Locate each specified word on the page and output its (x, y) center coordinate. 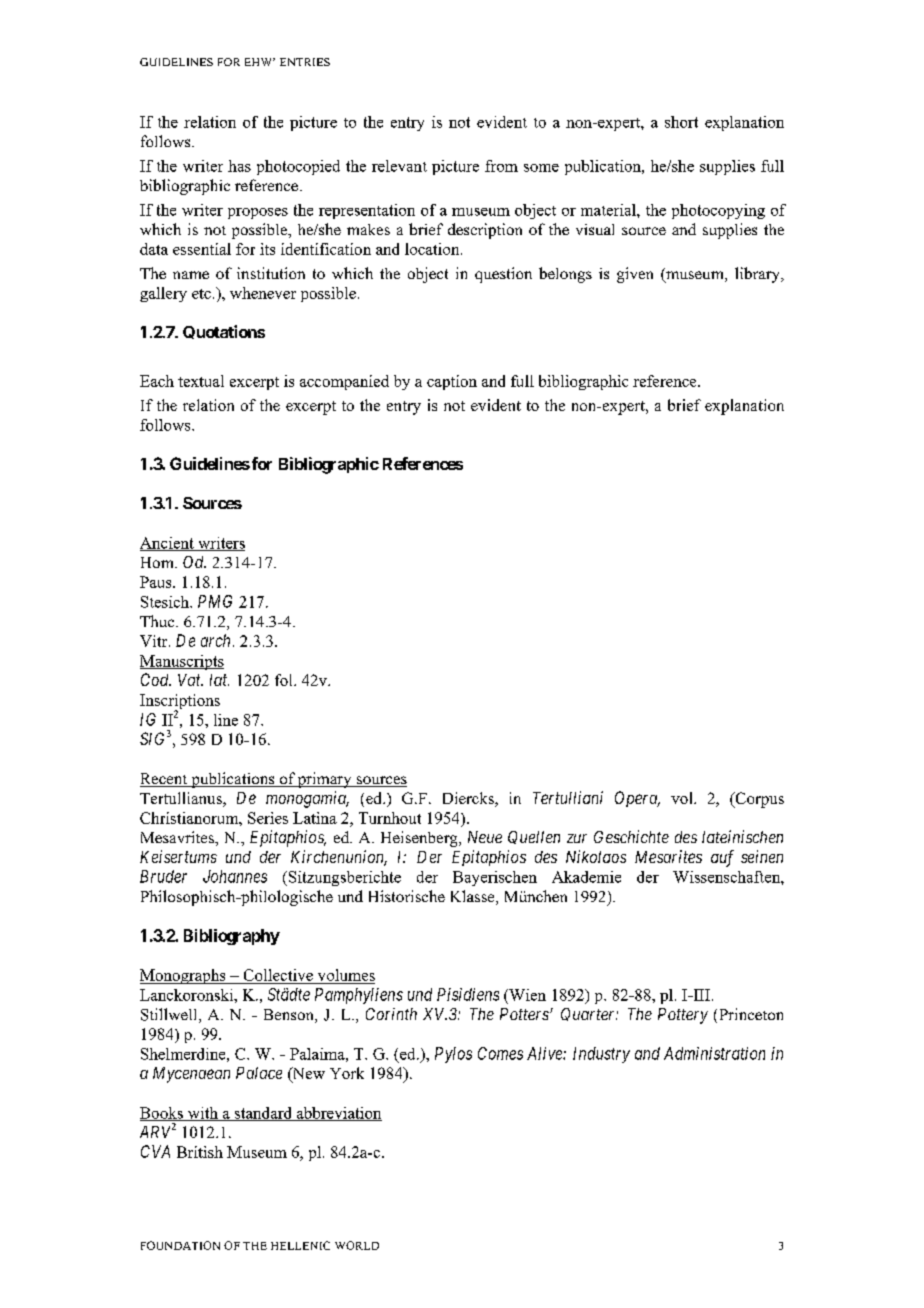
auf (722, 858)
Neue (485, 837)
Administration (714, 1053)
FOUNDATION (180, 1245)
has (239, 166)
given (635, 275)
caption (452, 382)
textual (201, 381)
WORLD (357, 1245)
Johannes (235, 876)
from (501, 166)
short (681, 122)
